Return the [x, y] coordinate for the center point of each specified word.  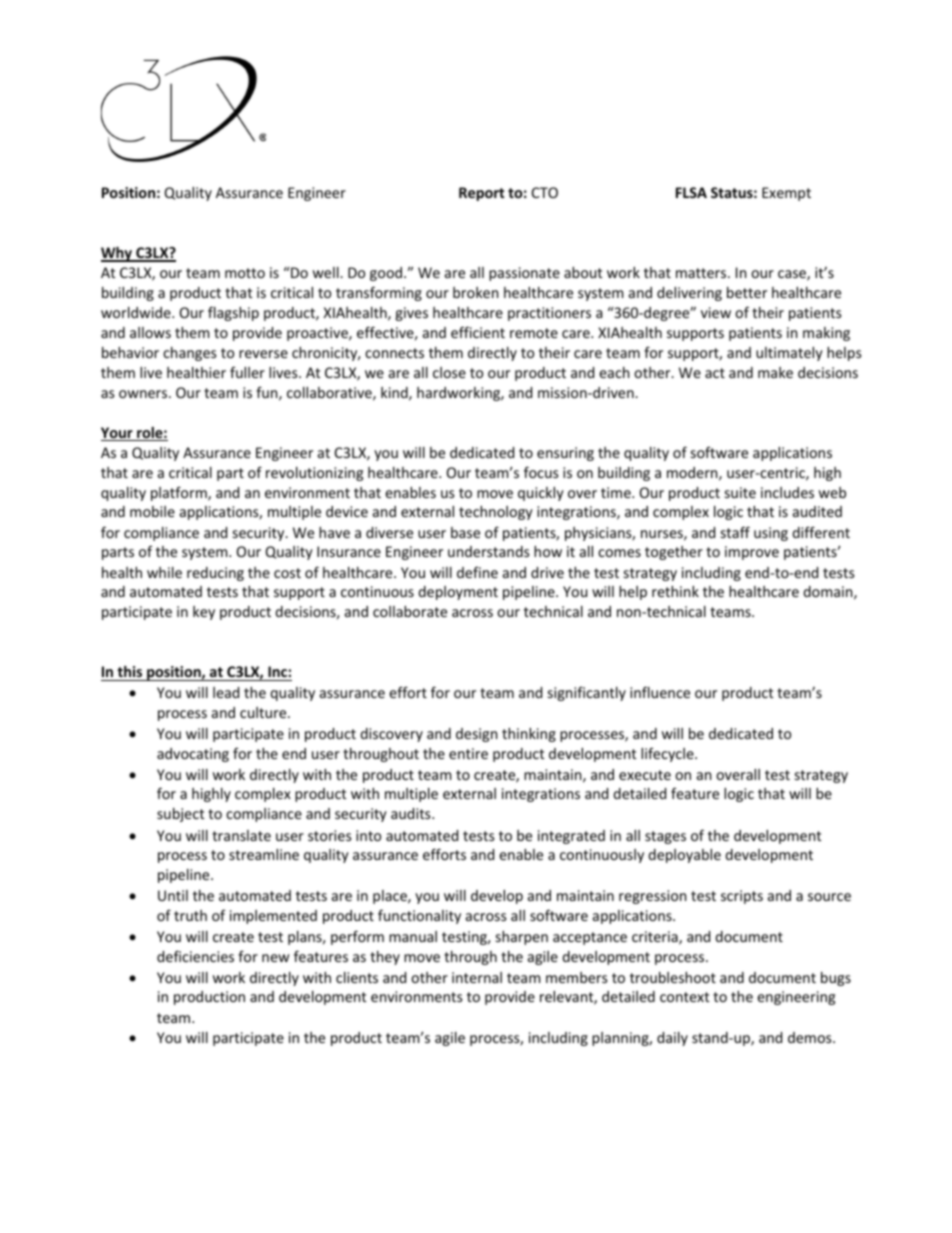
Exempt [786, 194]
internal [477, 977]
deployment [458, 593]
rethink [675, 591]
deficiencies [195, 956]
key [204, 613]
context [684, 997]
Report [481, 194]
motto [245, 273]
